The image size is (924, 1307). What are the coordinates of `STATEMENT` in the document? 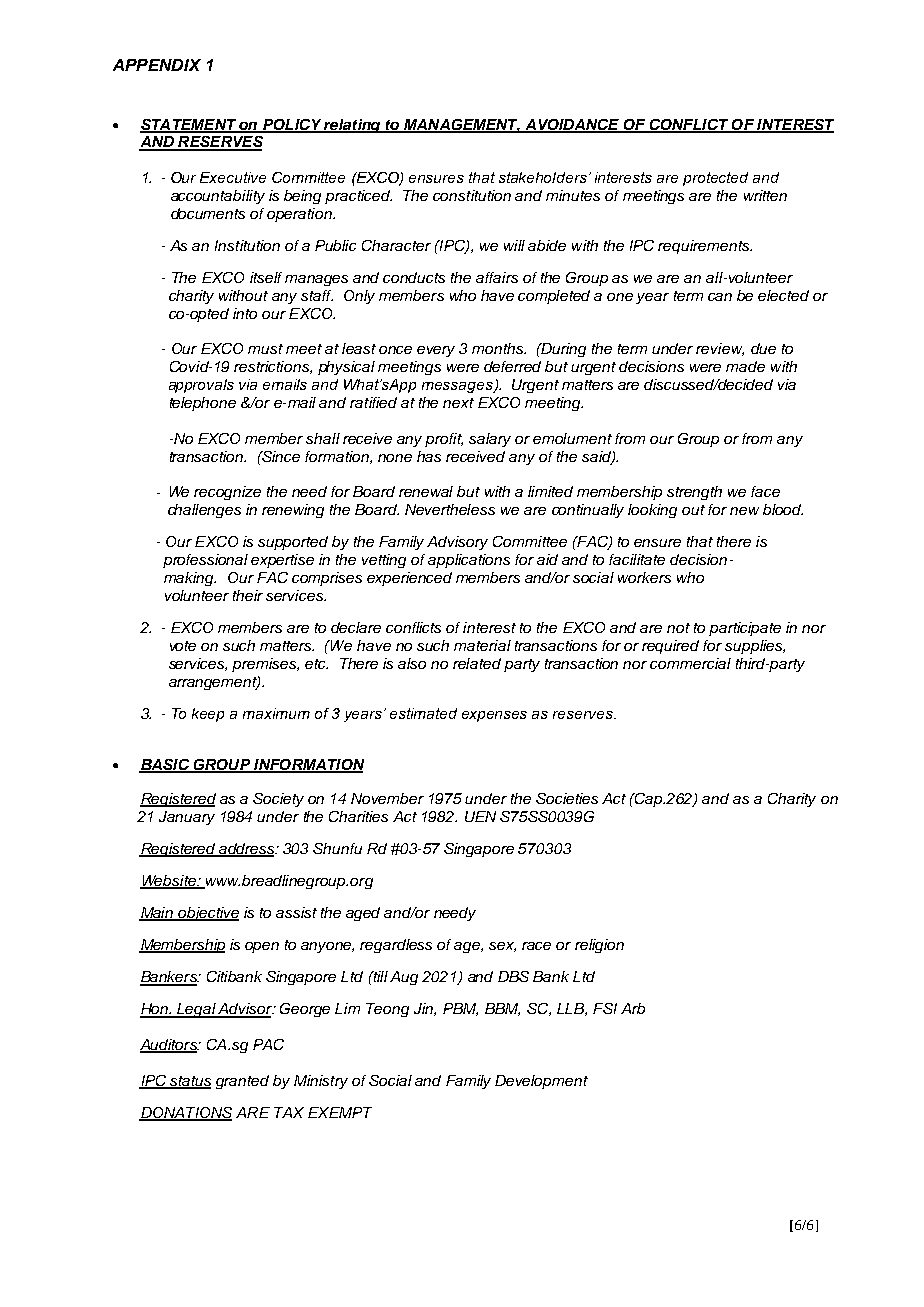 It's located at (189, 125).
